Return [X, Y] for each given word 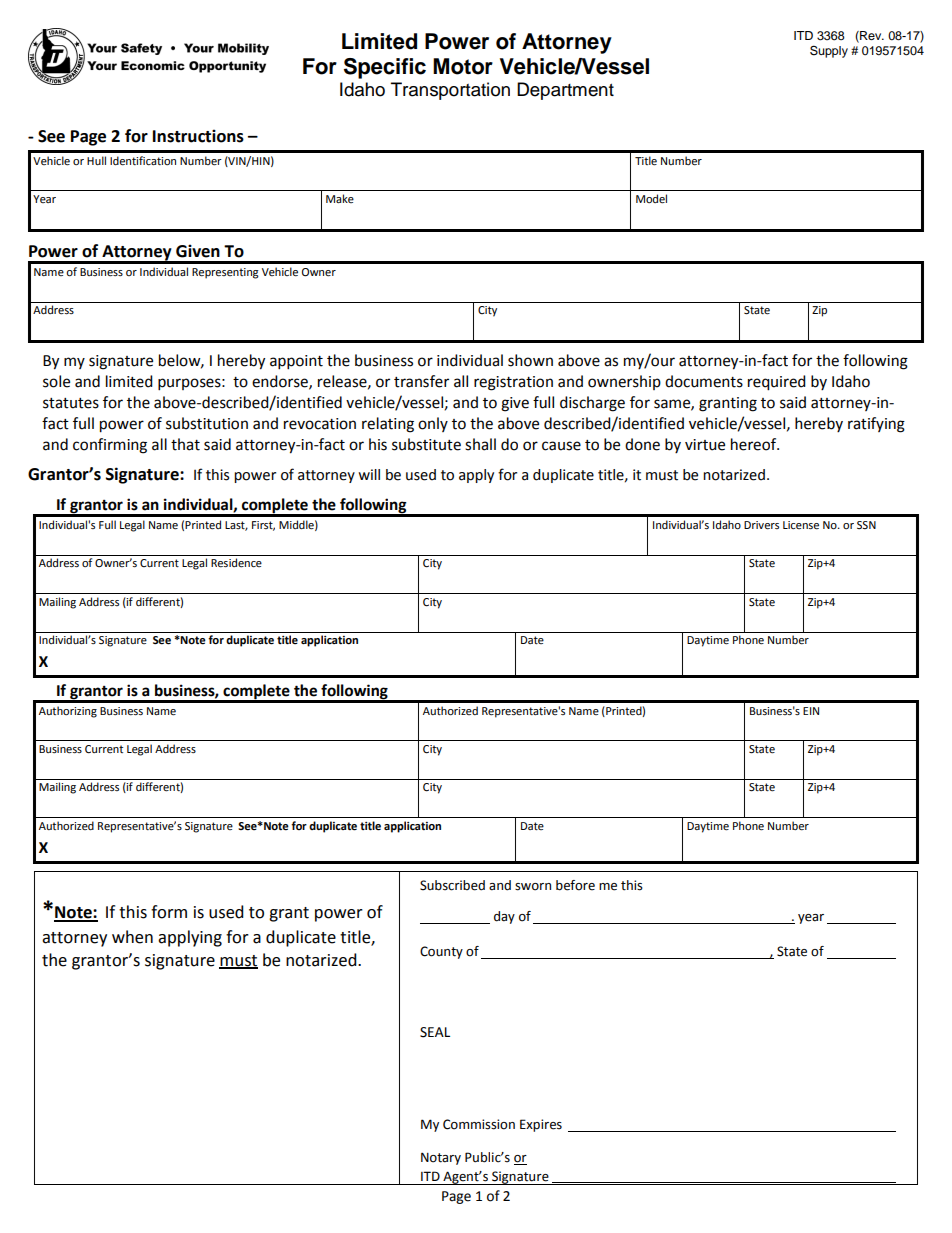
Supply [829, 51]
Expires [541, 1125]
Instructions [198, 136]
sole [56, 381]
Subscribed [452, 885]
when [132, 937]
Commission [479, 1124]
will [369, 474]
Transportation [450, 91]
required [777, 383]
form [169, 912]
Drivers [761, 525]
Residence [236, 563]
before [575, 885]
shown [530, 360]
